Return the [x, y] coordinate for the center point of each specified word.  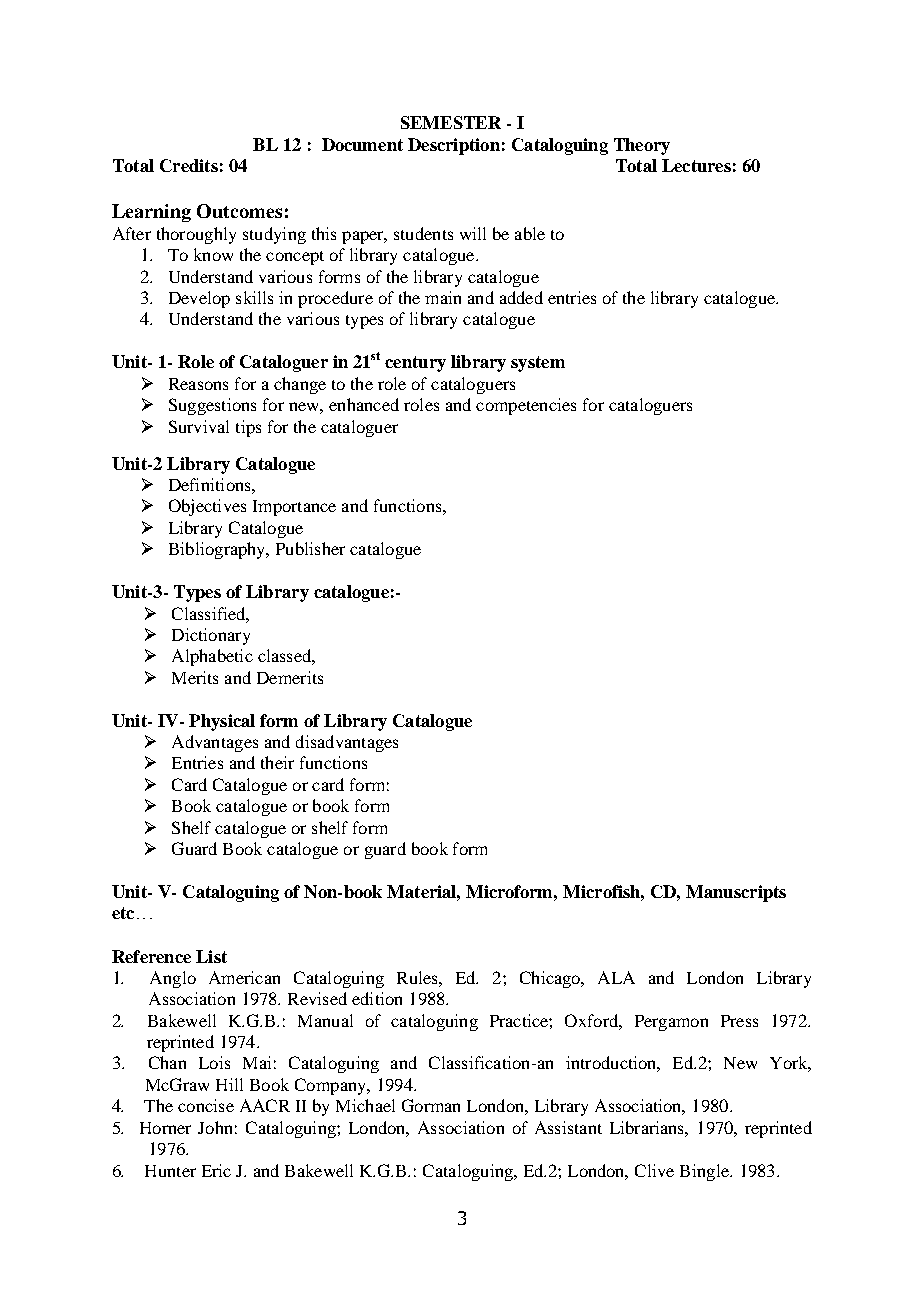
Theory [642, 146]
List [211, 956]
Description [454, 146]
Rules [418, 977]
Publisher [310, 548]
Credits [189, 165]
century [415, 364]
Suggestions [212, 406]
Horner [165, 1128]
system [538, 364]
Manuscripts [736, 893]
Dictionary [211, 636]
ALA [616, 977]
